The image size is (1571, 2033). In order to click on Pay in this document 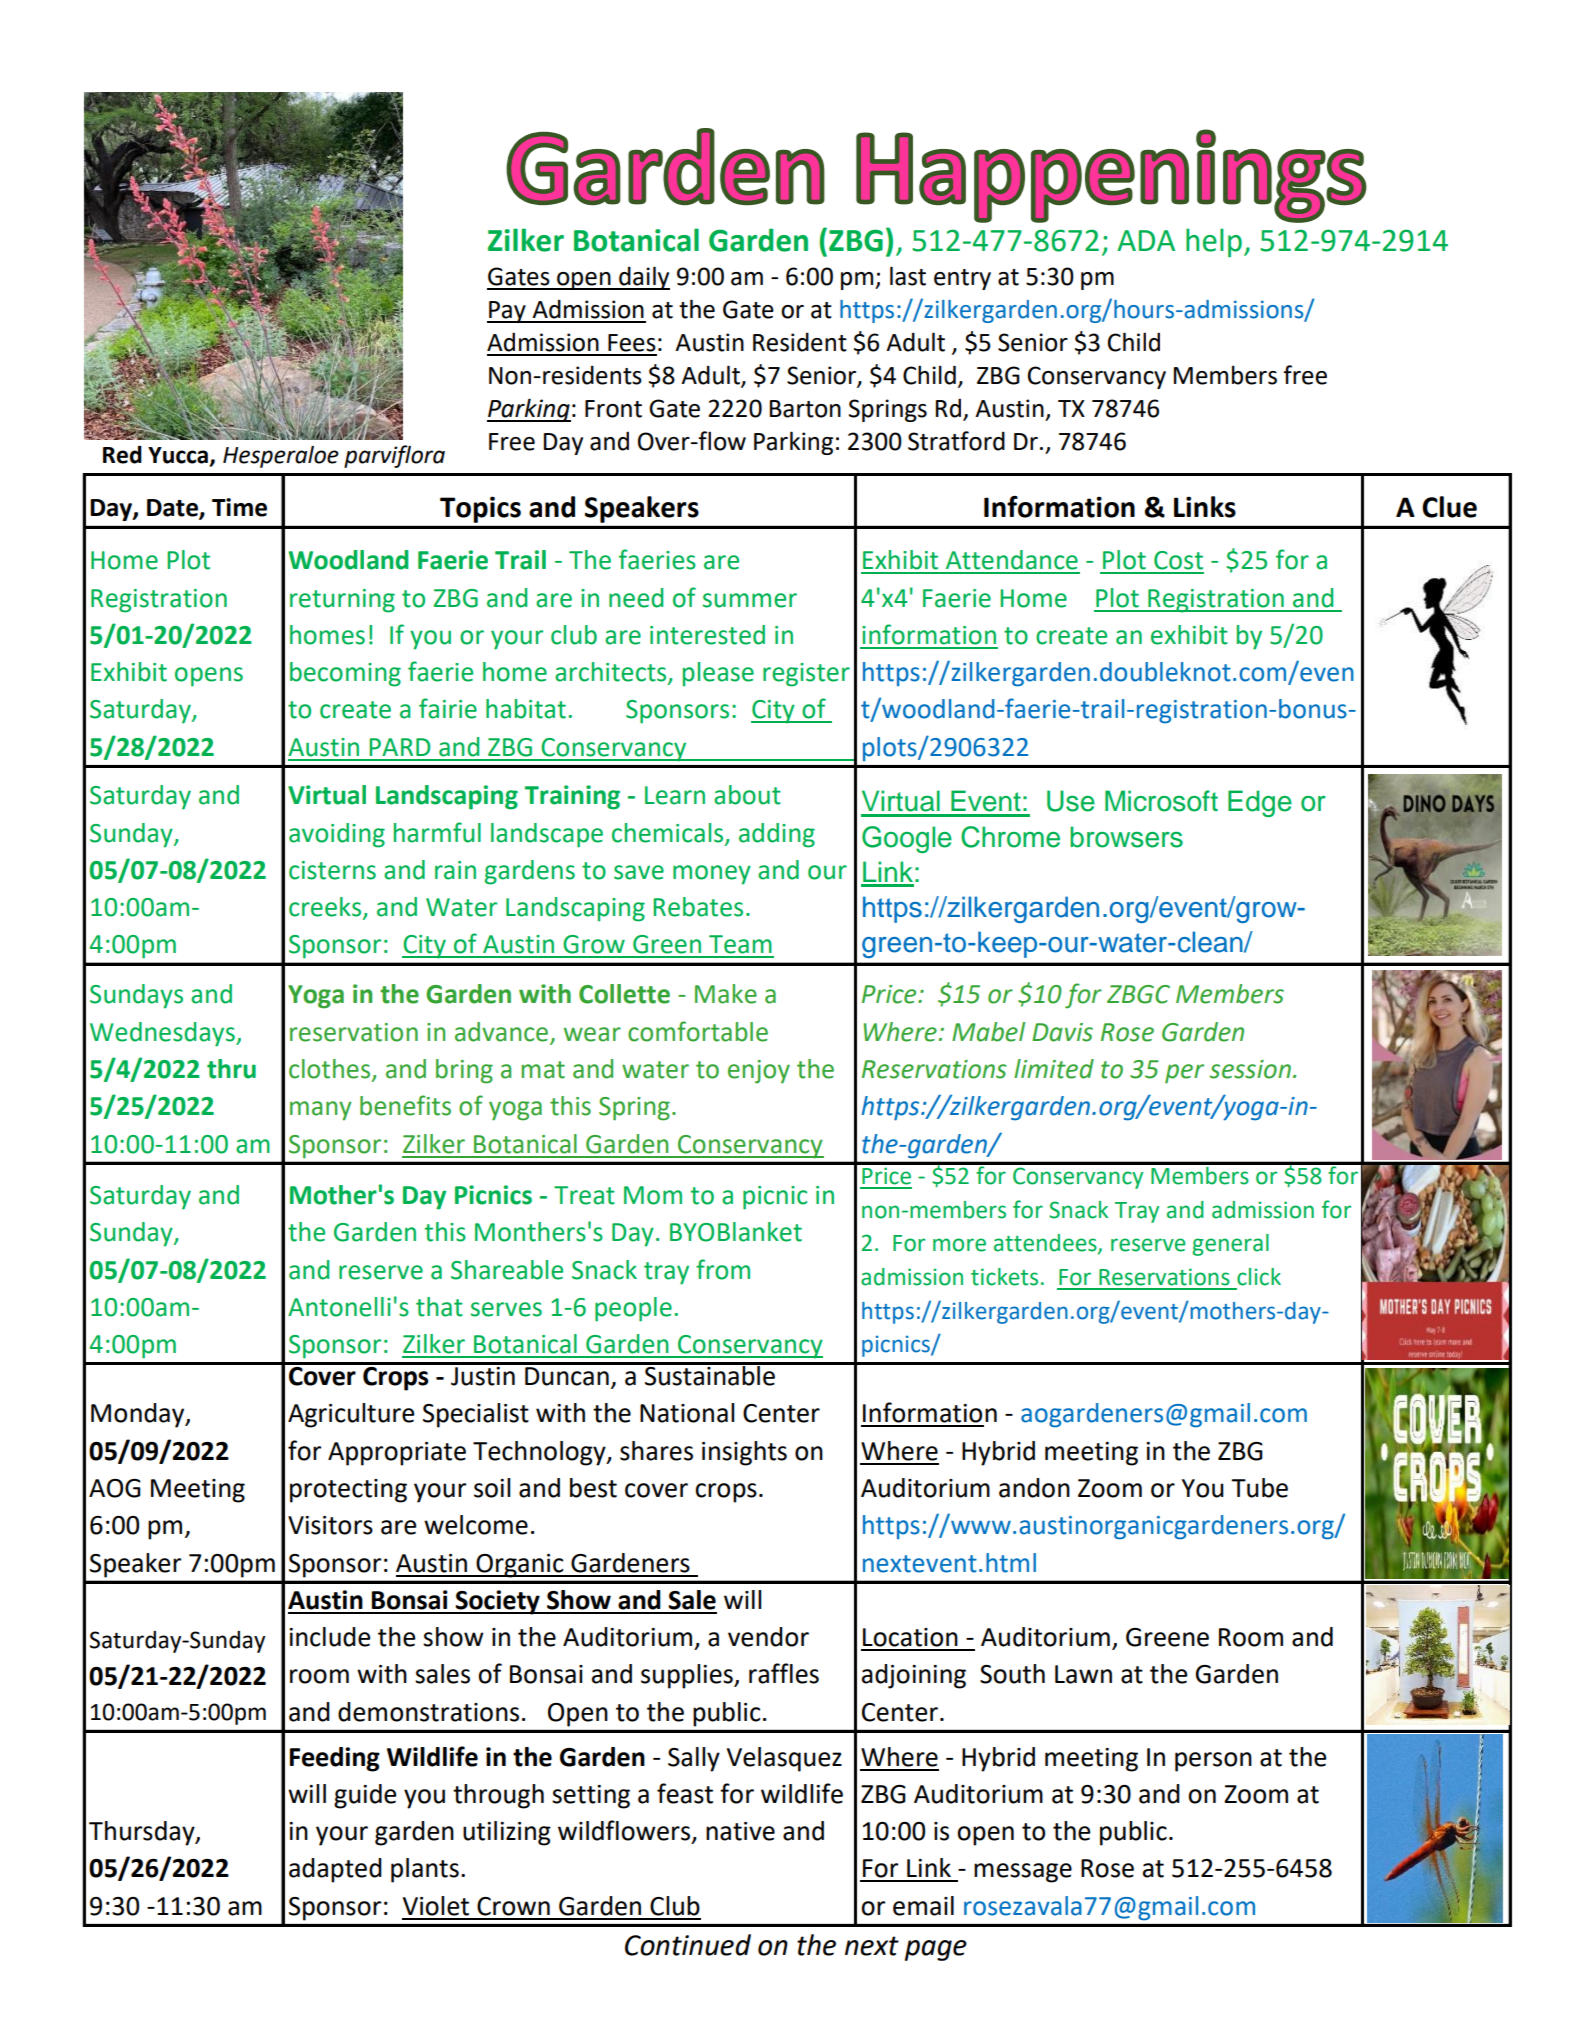, I will do `click(507, 312)`.
